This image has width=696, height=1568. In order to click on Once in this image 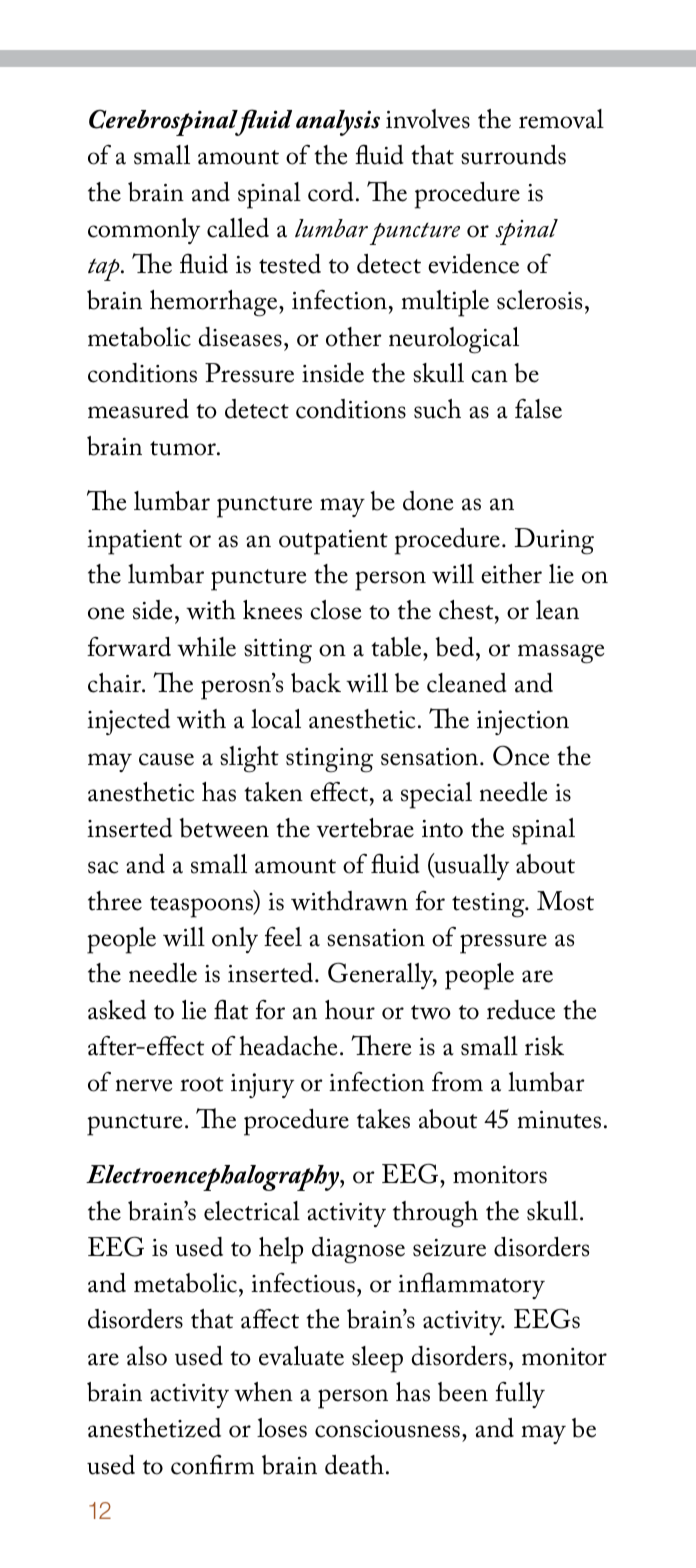, I will do `click(521, 755)`.
